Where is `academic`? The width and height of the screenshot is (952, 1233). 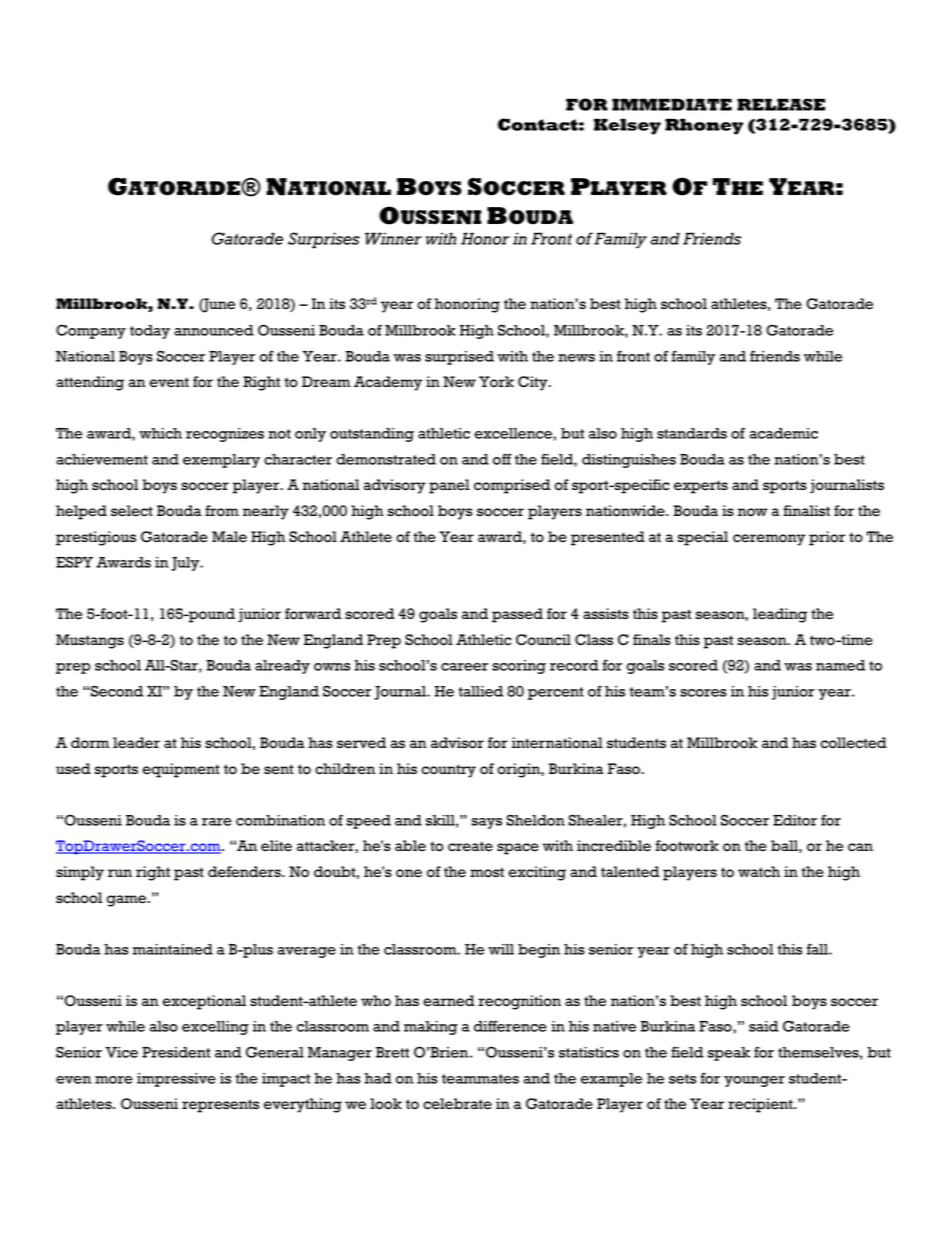
academic is located at coordinates (784, 433).
